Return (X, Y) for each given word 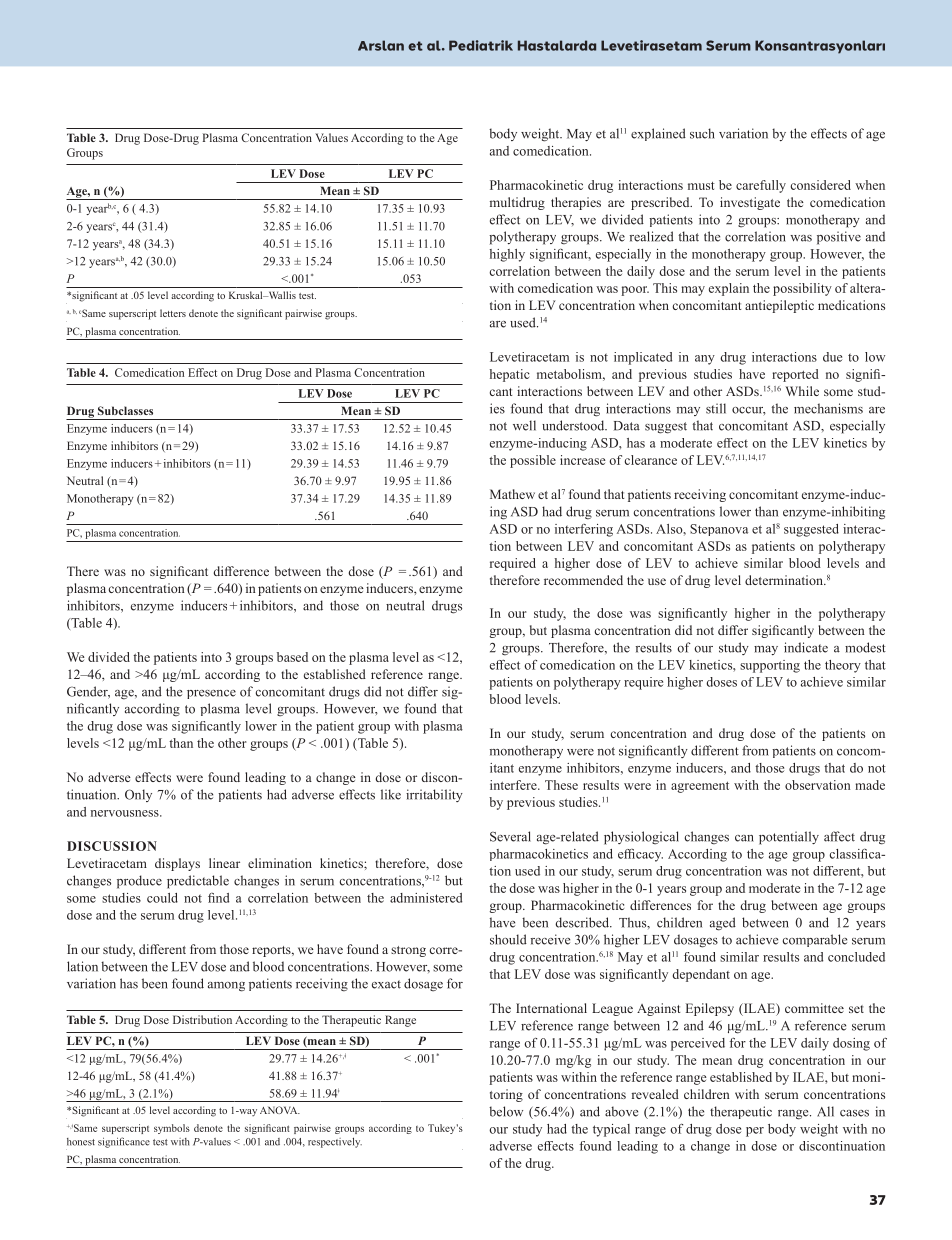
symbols (172, 1129)
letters (173, 313)
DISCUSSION (112, 846)
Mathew (512, 494)
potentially (789, 838)
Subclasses (125, 410)
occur (749, 411)
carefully (761, 186)
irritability (434, 795)
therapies (576, 203)
